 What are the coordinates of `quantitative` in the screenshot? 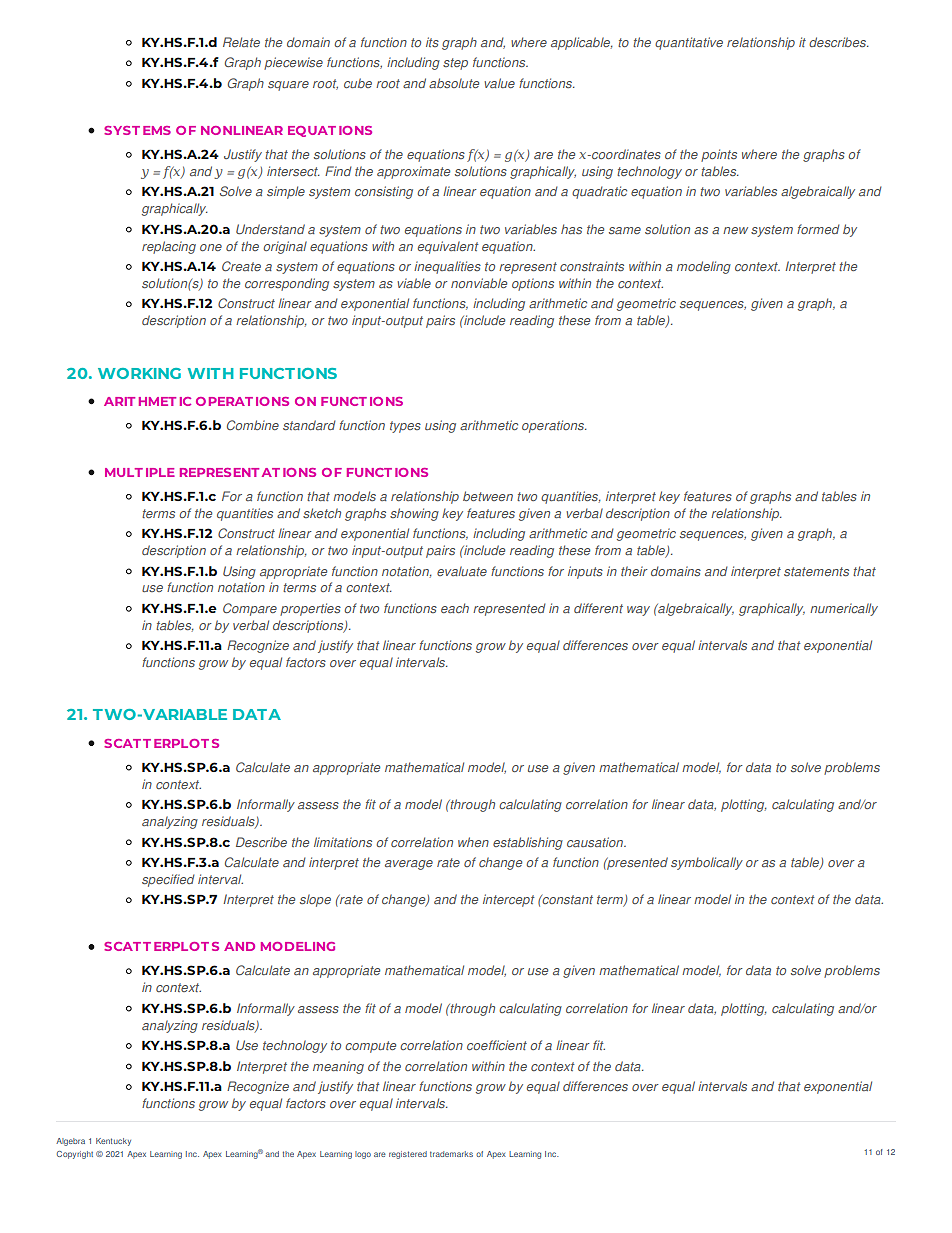 It's located at (689, 43).
